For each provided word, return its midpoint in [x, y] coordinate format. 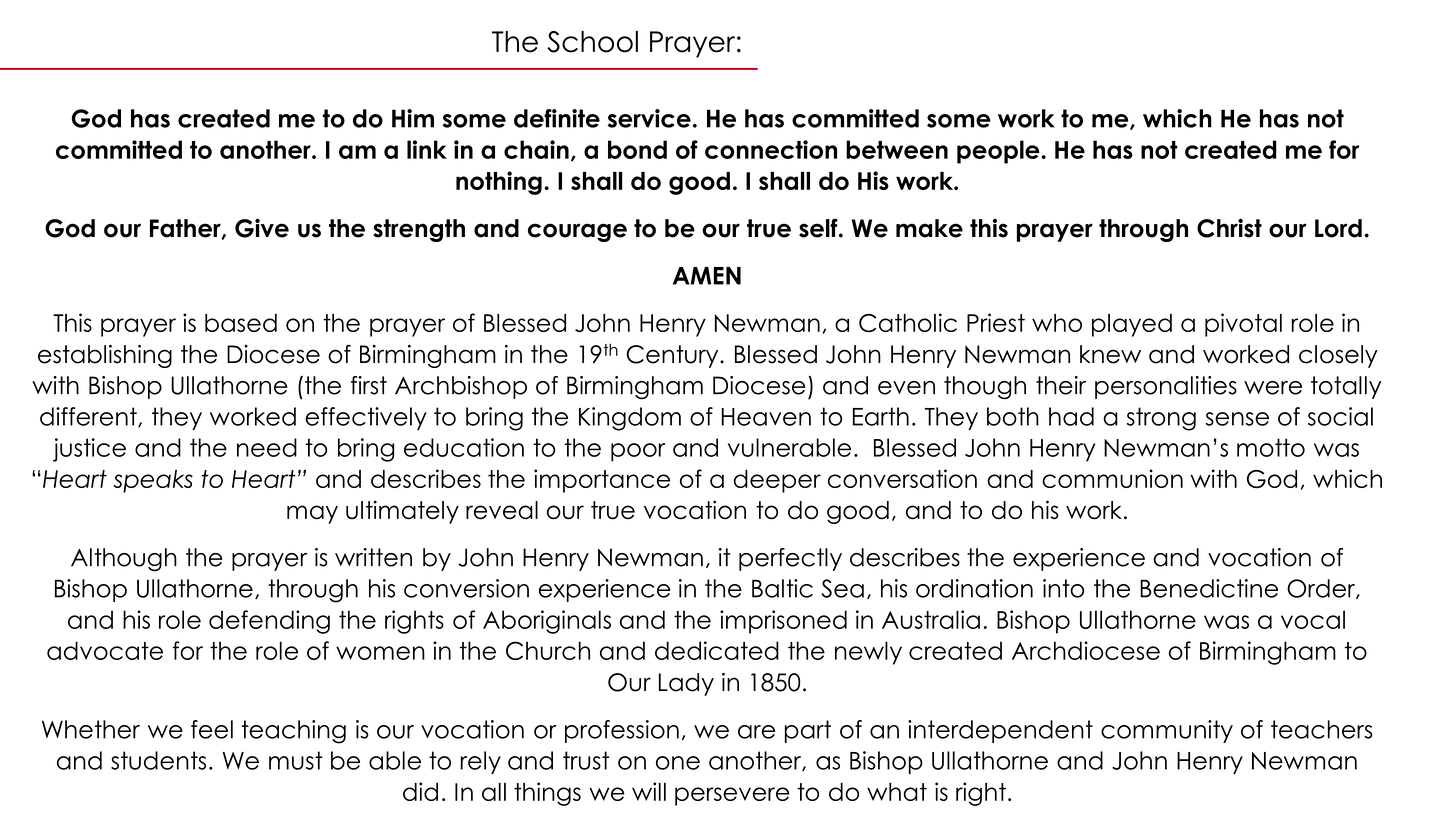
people [998, 152]
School [592, 42]
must [296, 760]
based [241, 323]
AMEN [707, 276]
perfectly [790, 559]
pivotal [1243, 325]
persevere [732, 796]
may [312, 514]
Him [413, 118]
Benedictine [1209, 588]
